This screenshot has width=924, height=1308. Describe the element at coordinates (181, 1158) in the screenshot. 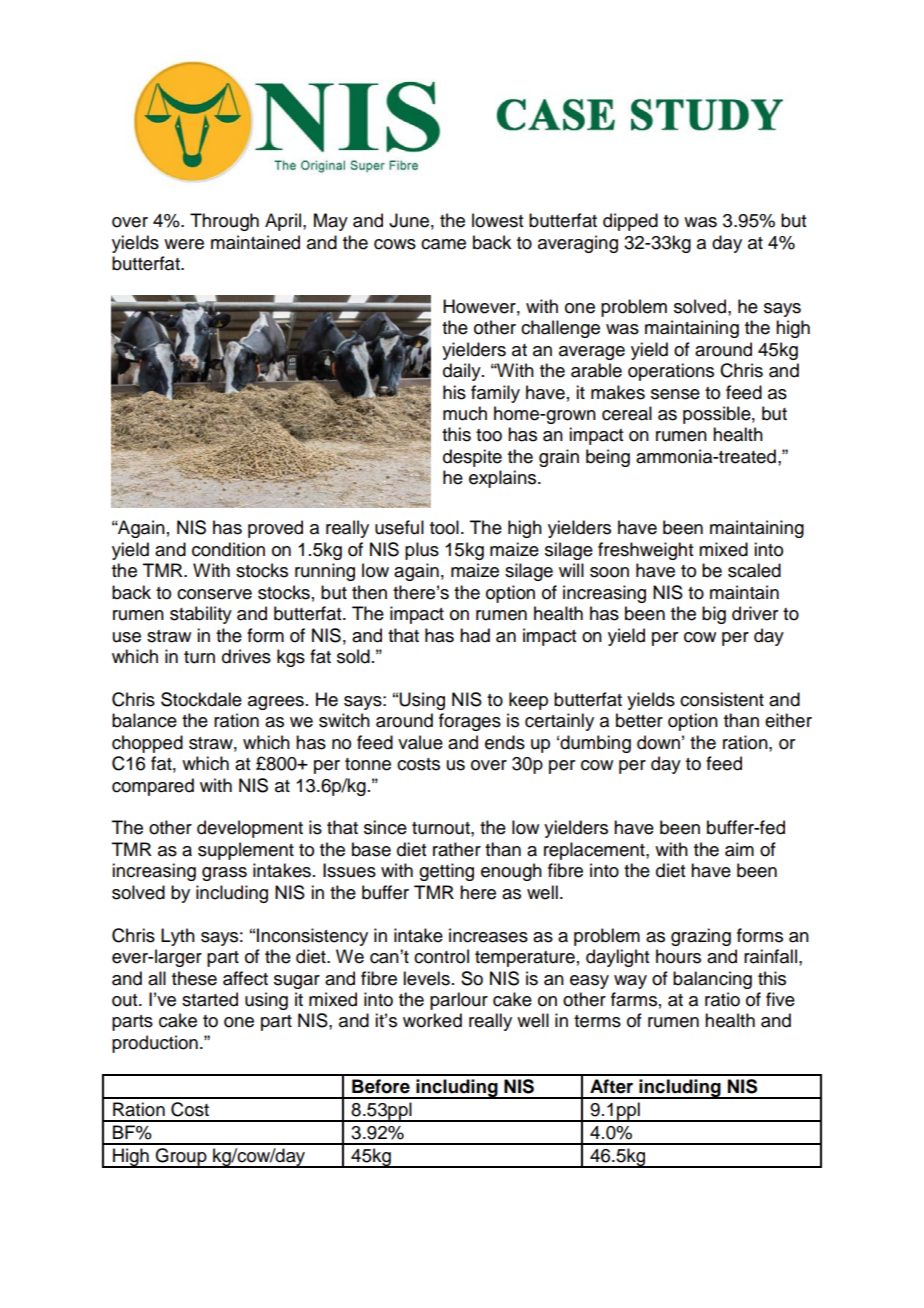

I see `Group` at that location.
